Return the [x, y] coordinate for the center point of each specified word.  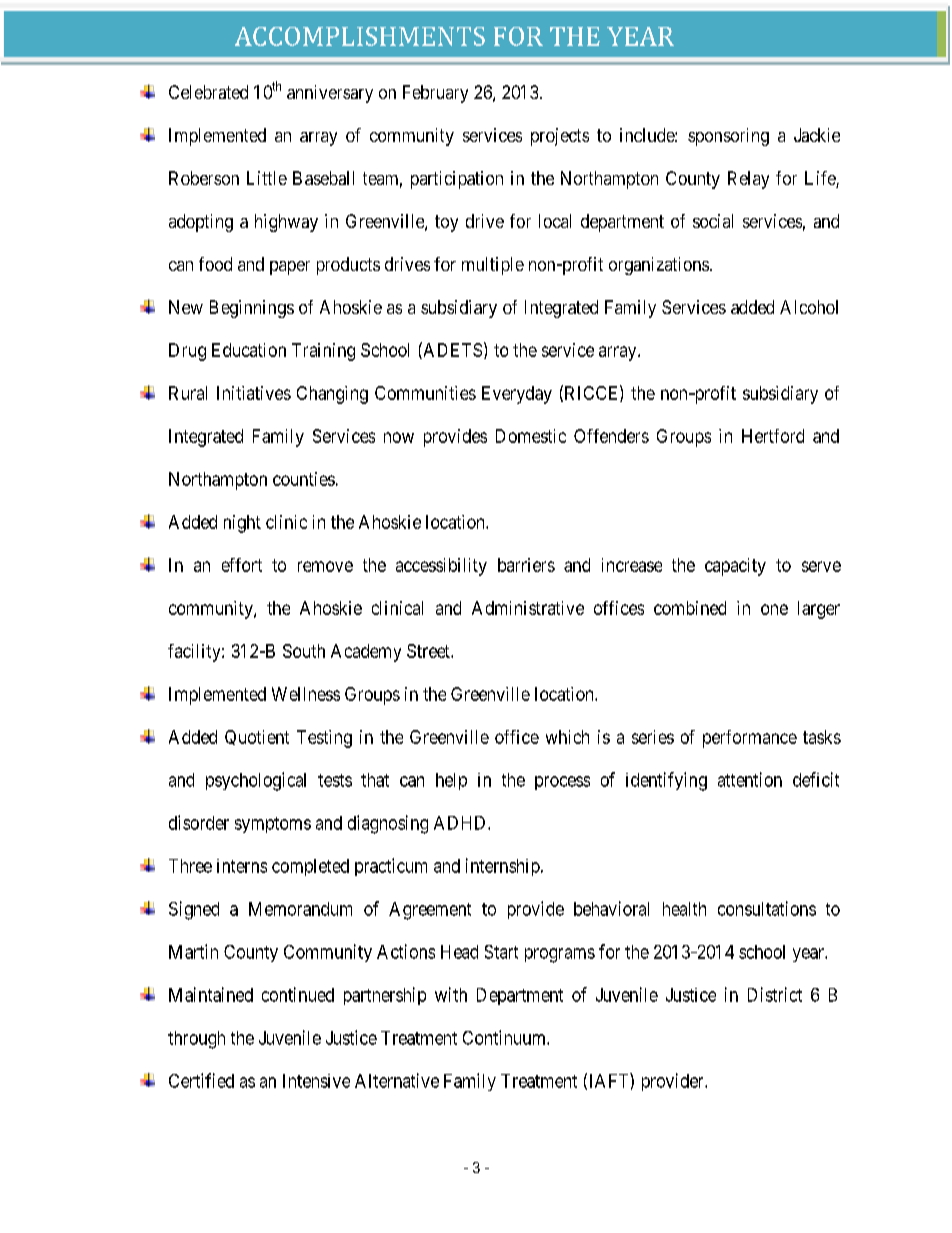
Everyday [517, 395]
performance [750, 739]
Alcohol [809, 307]
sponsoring [728, 137]
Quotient [257, 737]
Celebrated [208, 92]
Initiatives [254, 393]
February [435, 94]
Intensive [316, 1081]
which [567, 737]
